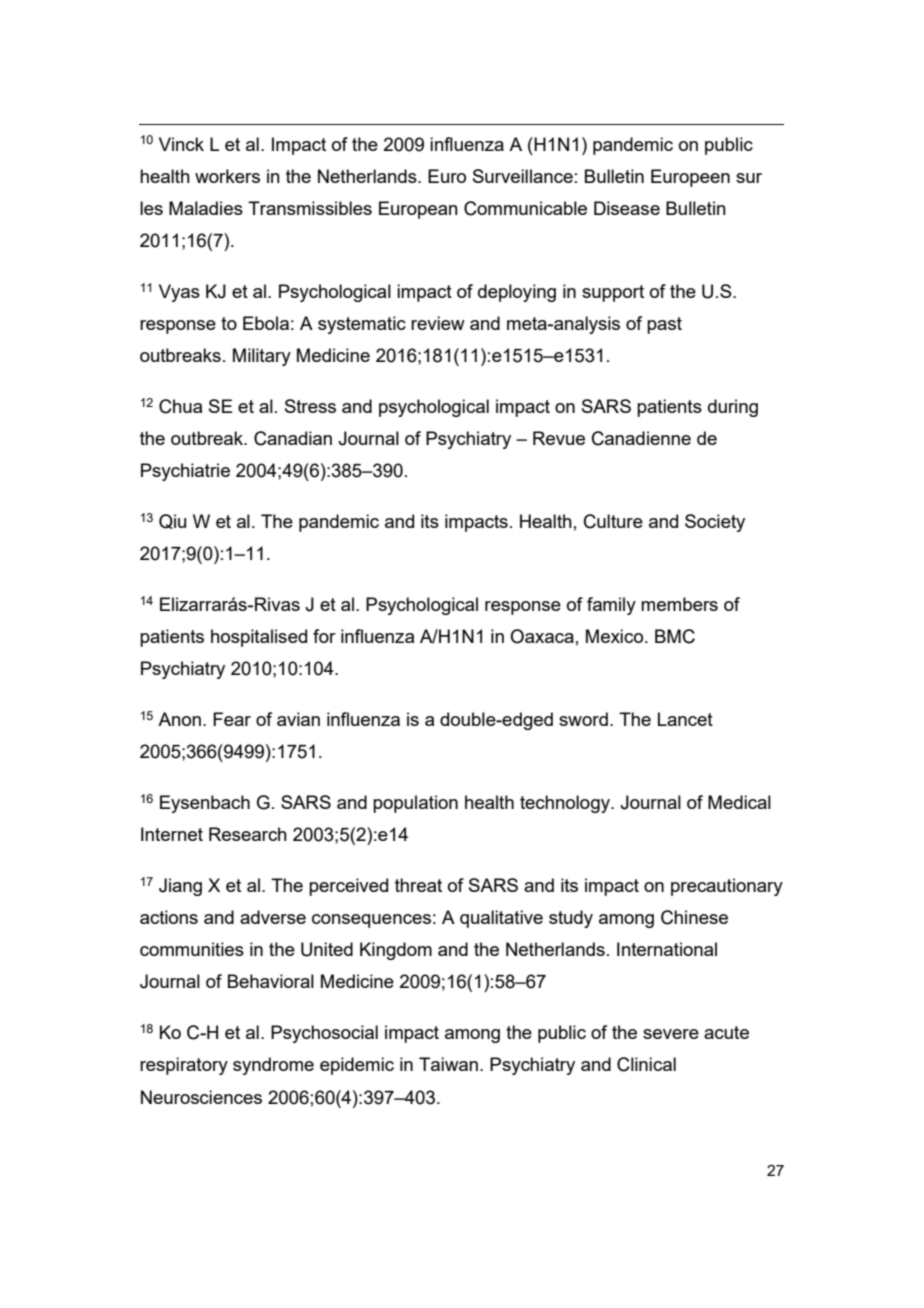 The width and height of the screenshot is (924, 1308). What do you see at coordinates (733, 408) in the screenshot?
I see `during` at bounding box center [733, 408].
